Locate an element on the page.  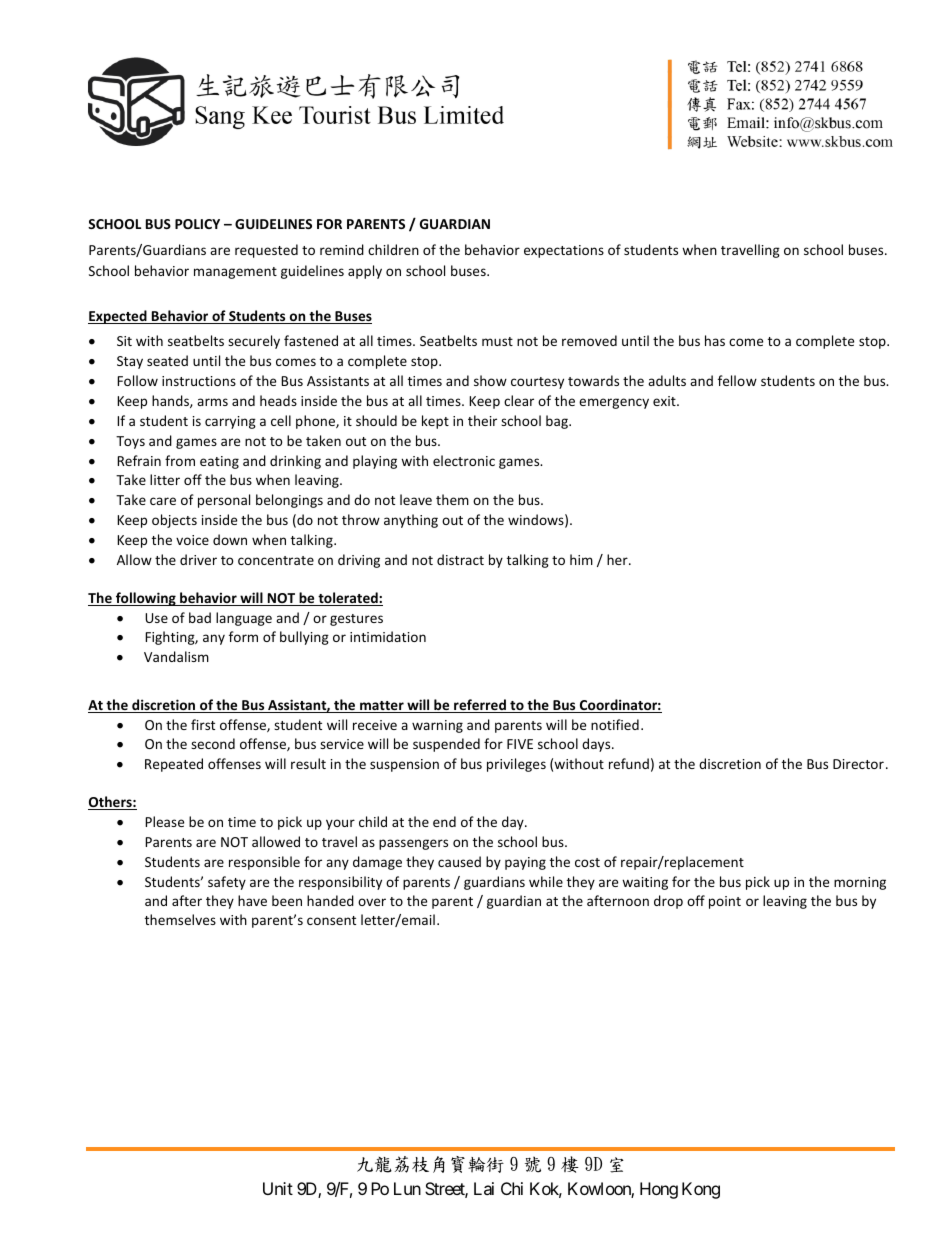
point is located at coordinates (725, 902).
